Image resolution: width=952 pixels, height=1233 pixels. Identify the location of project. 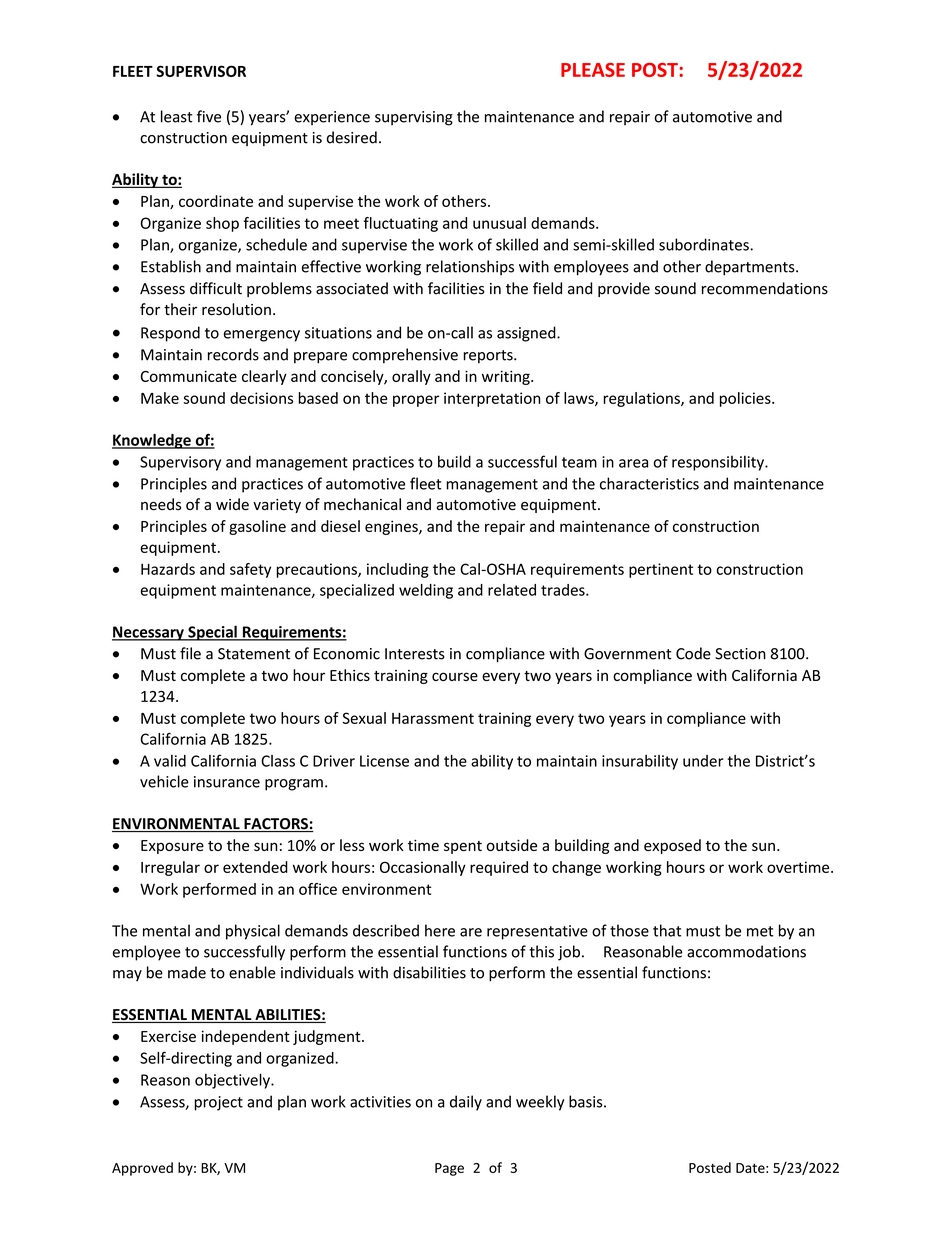
(218, 1103).
